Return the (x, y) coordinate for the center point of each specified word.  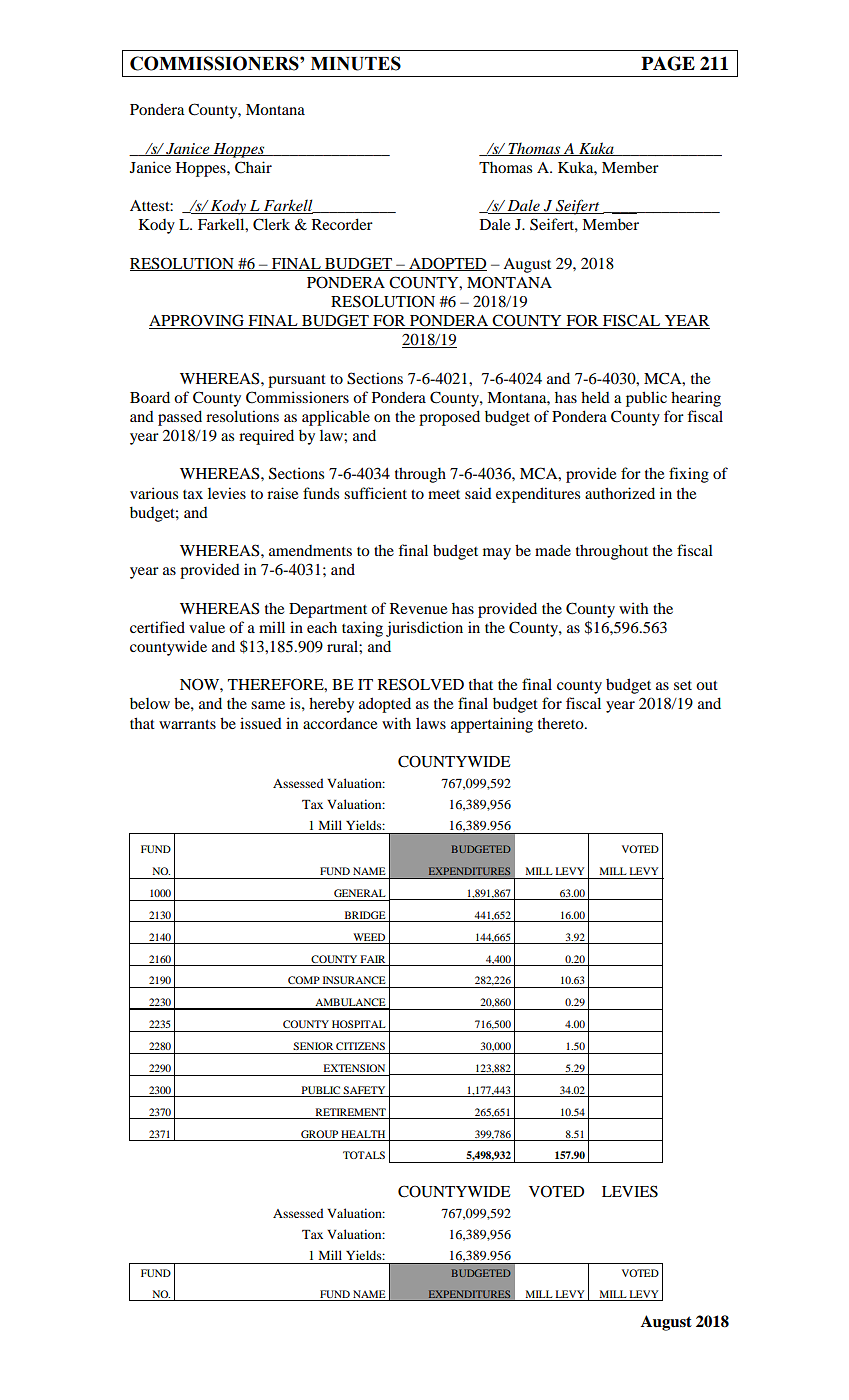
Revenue (418, 608)
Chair (253, 167)
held (595, 397)
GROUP (319, 1134)
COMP (304, 980)
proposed (449, 418)
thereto (562, 723)
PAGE (668, 63)
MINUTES (356, 63)
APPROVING (198, 321)
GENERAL (360, 893)
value (207, 627)
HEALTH (363, 1134)
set (683, 685)
